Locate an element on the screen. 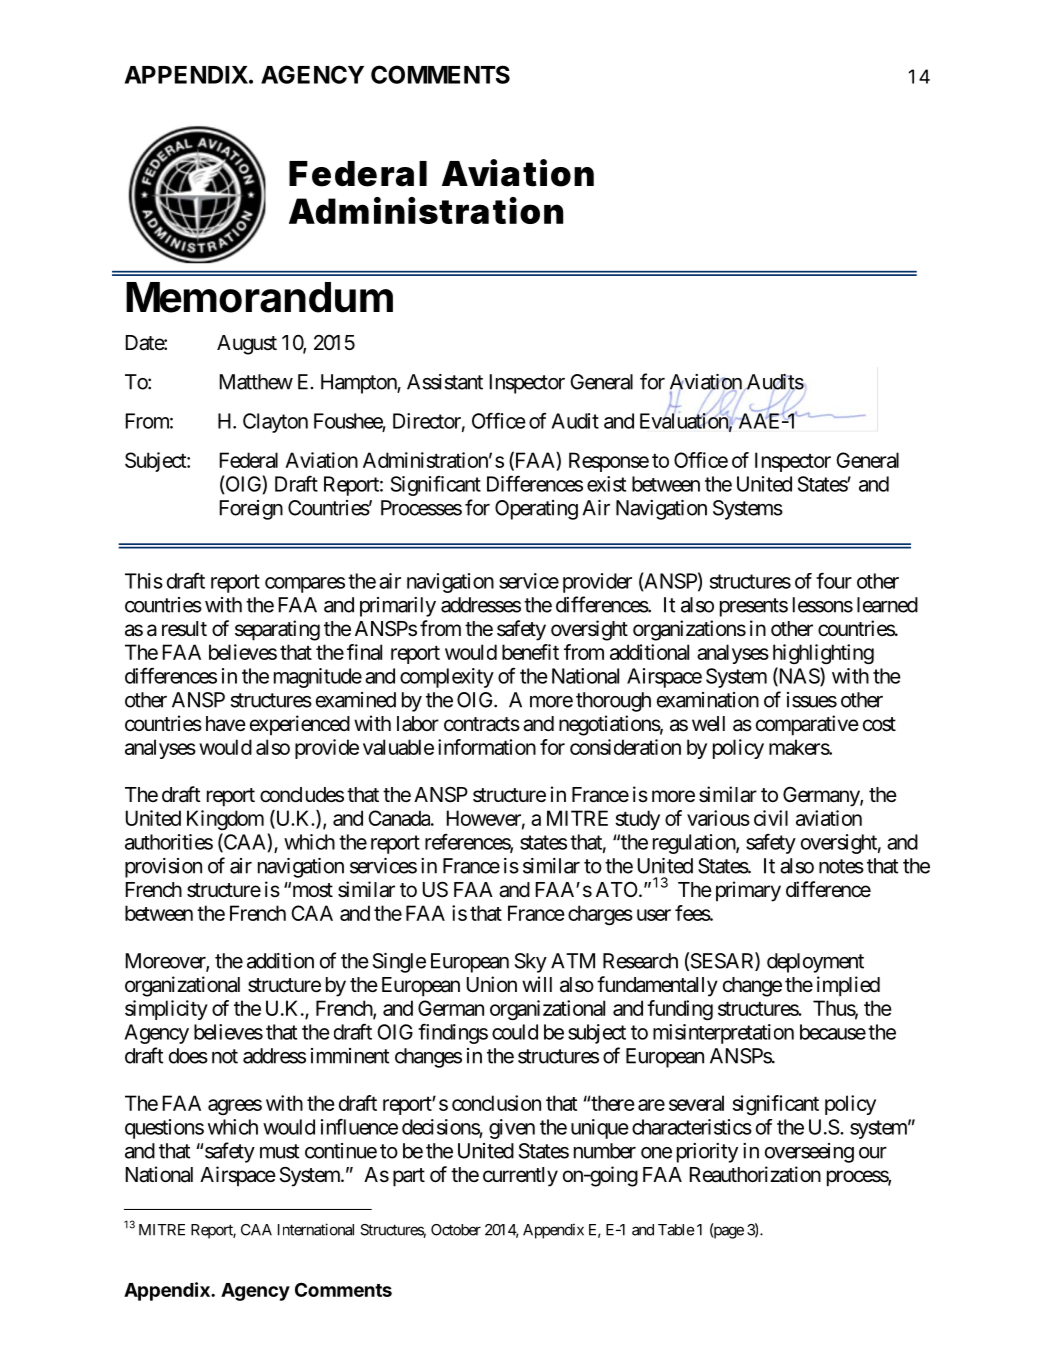  information is located at coordinates (487, 747).
